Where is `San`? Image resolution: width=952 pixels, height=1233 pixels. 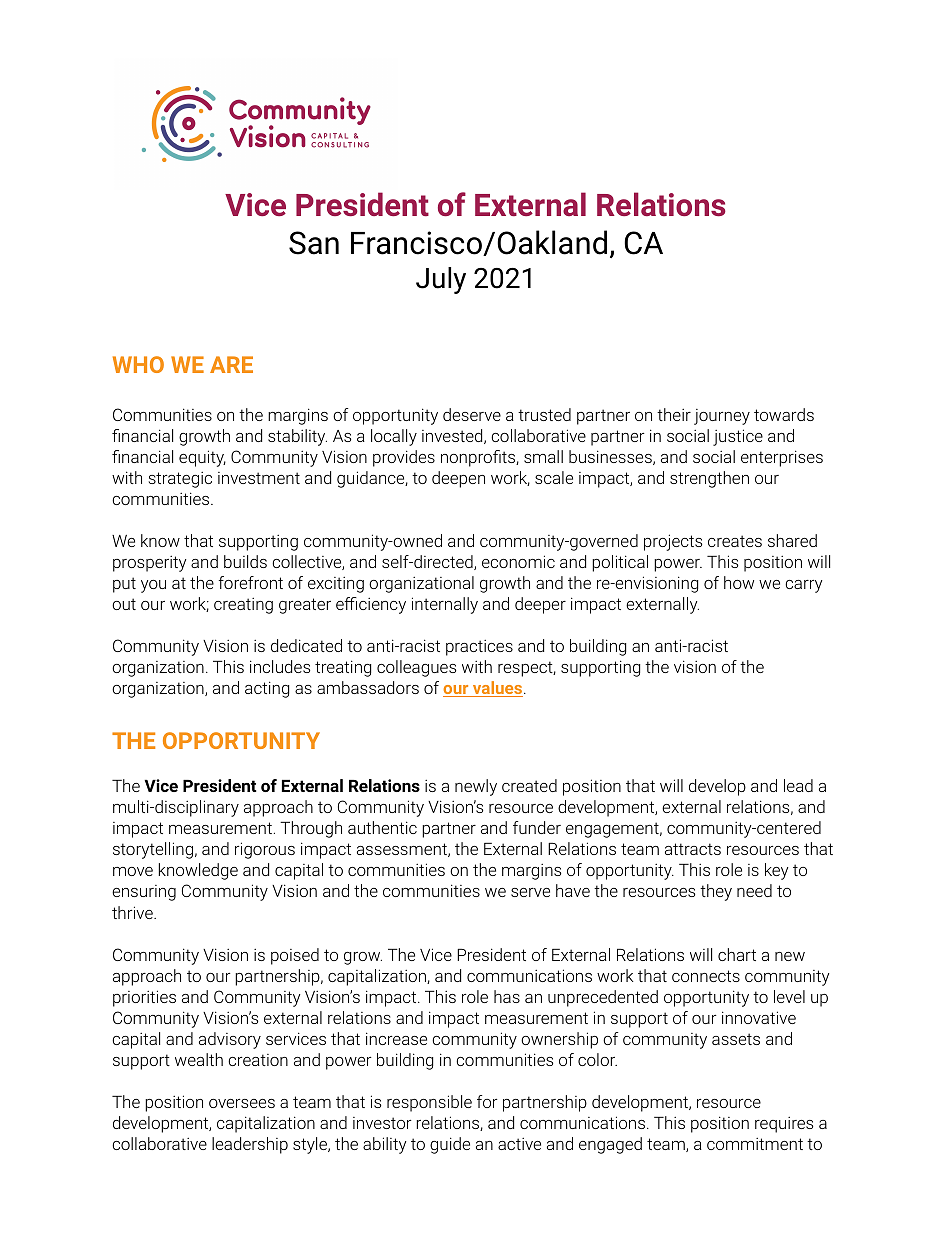
San is located at coordinates (314, 243).
